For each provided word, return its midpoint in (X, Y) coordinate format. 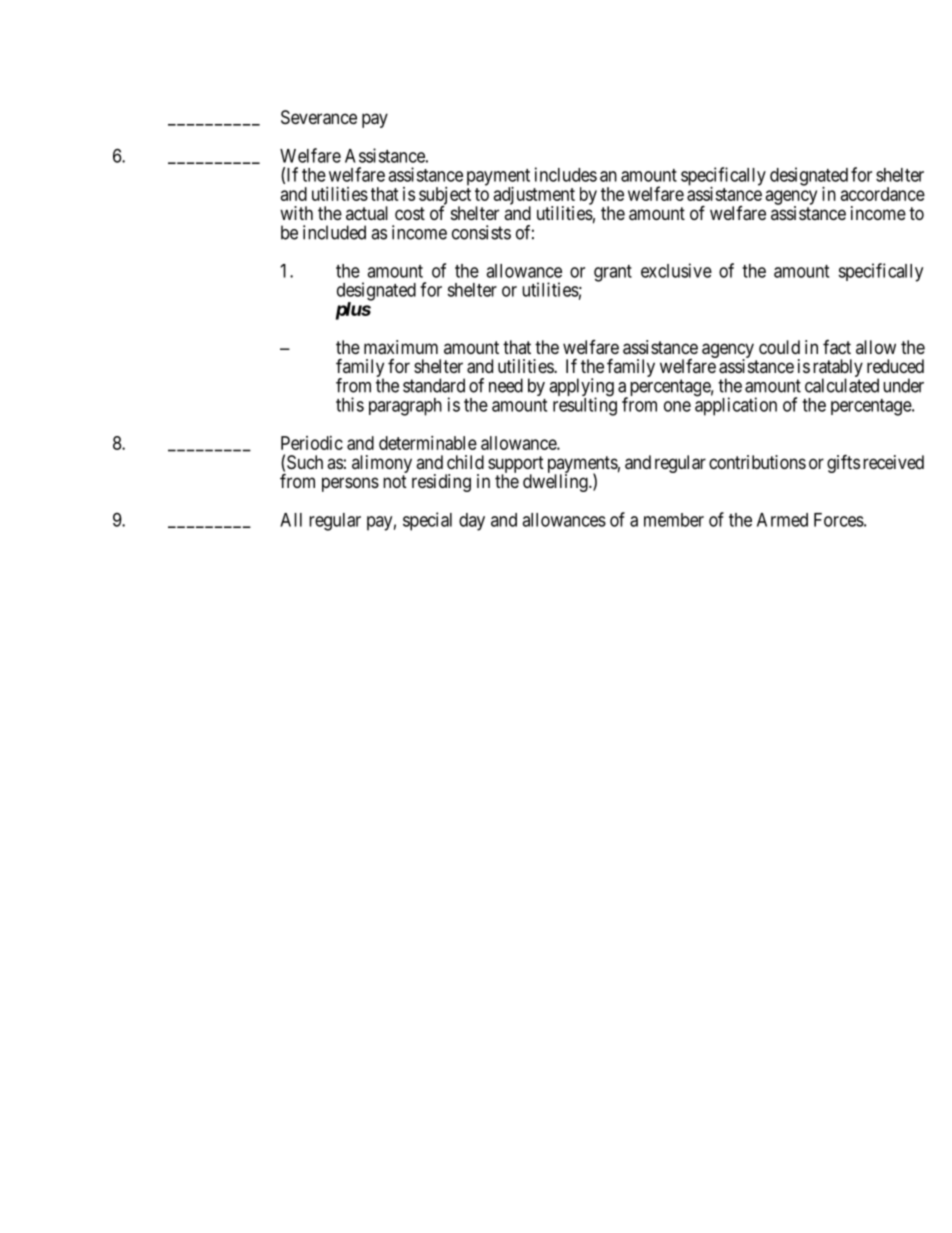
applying (581, 388)
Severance (319, 117)
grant (613, 273)
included (334, 232)
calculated (842, 385)
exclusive (676, 270)
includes (566, 174)
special (427, 521)
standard (434, 385)
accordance (883, 194)
